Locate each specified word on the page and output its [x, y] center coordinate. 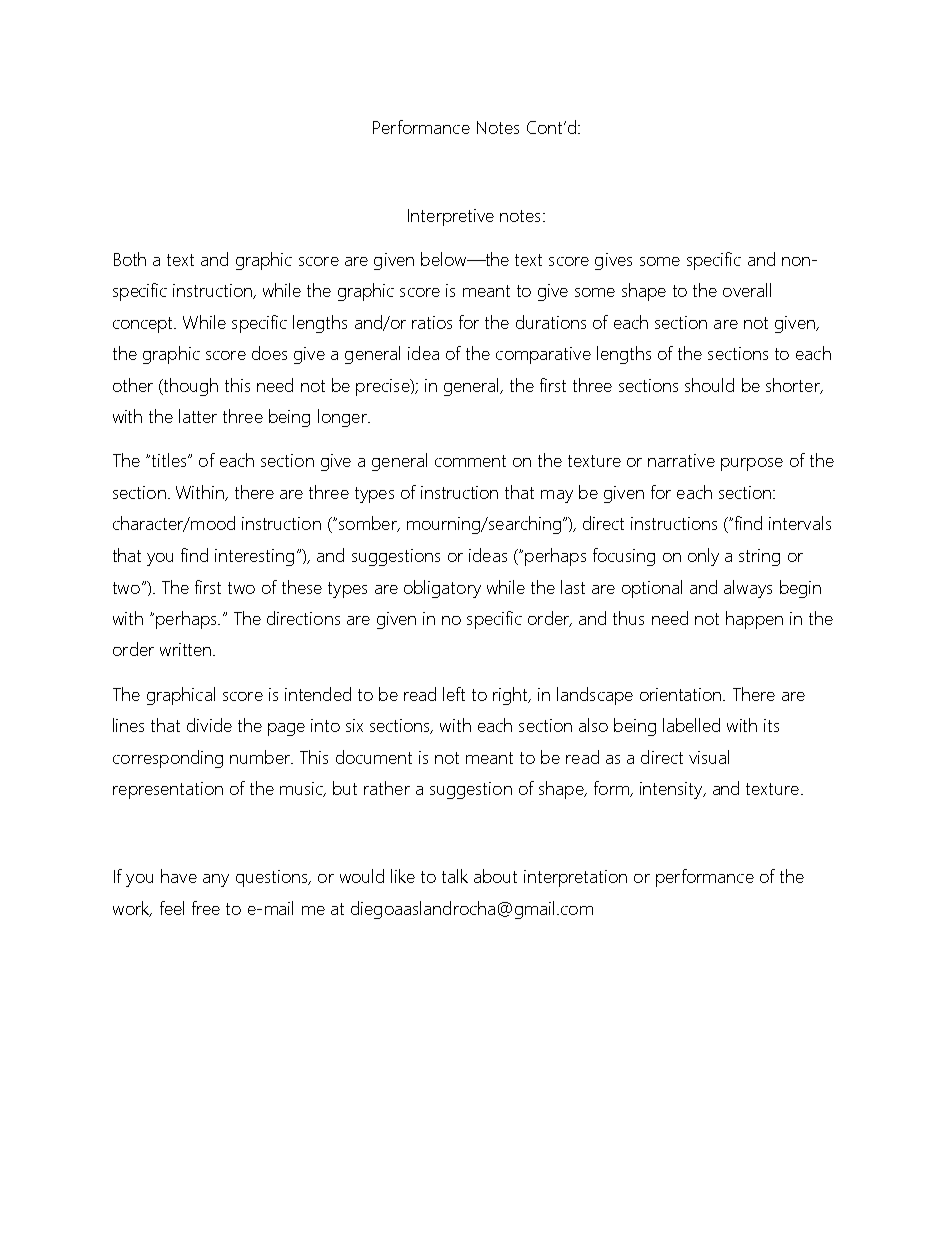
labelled [691, 725]
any [216, 880]
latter [198, 416]
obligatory [442, 589]
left [454, 694]
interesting [254, 557]
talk [455, 876]
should [709, 385]
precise [384, 387]
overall [747, 290]
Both [130, 259]
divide [209, 725]
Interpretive [451, 217]
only [703, 557]
